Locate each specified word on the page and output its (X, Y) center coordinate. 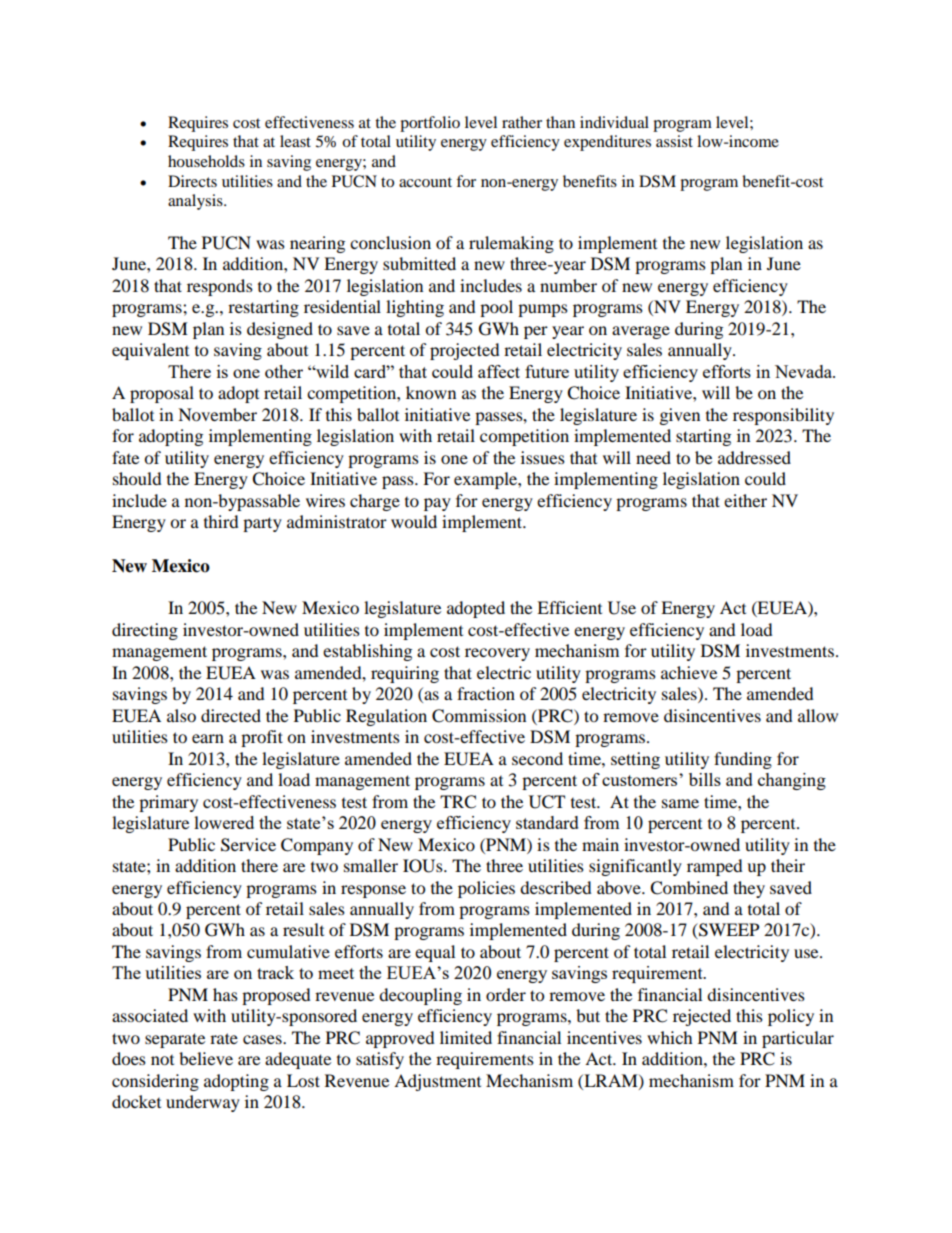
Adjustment (437, 1082)
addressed (754, 457)
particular (798, 1039)
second (537, 758)
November (217, 414)
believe (206, 1058)
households (206, 161)
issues (543, 457)
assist (674, 141)
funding (743, 760)
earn (208, 738)
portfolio (430, 124)
